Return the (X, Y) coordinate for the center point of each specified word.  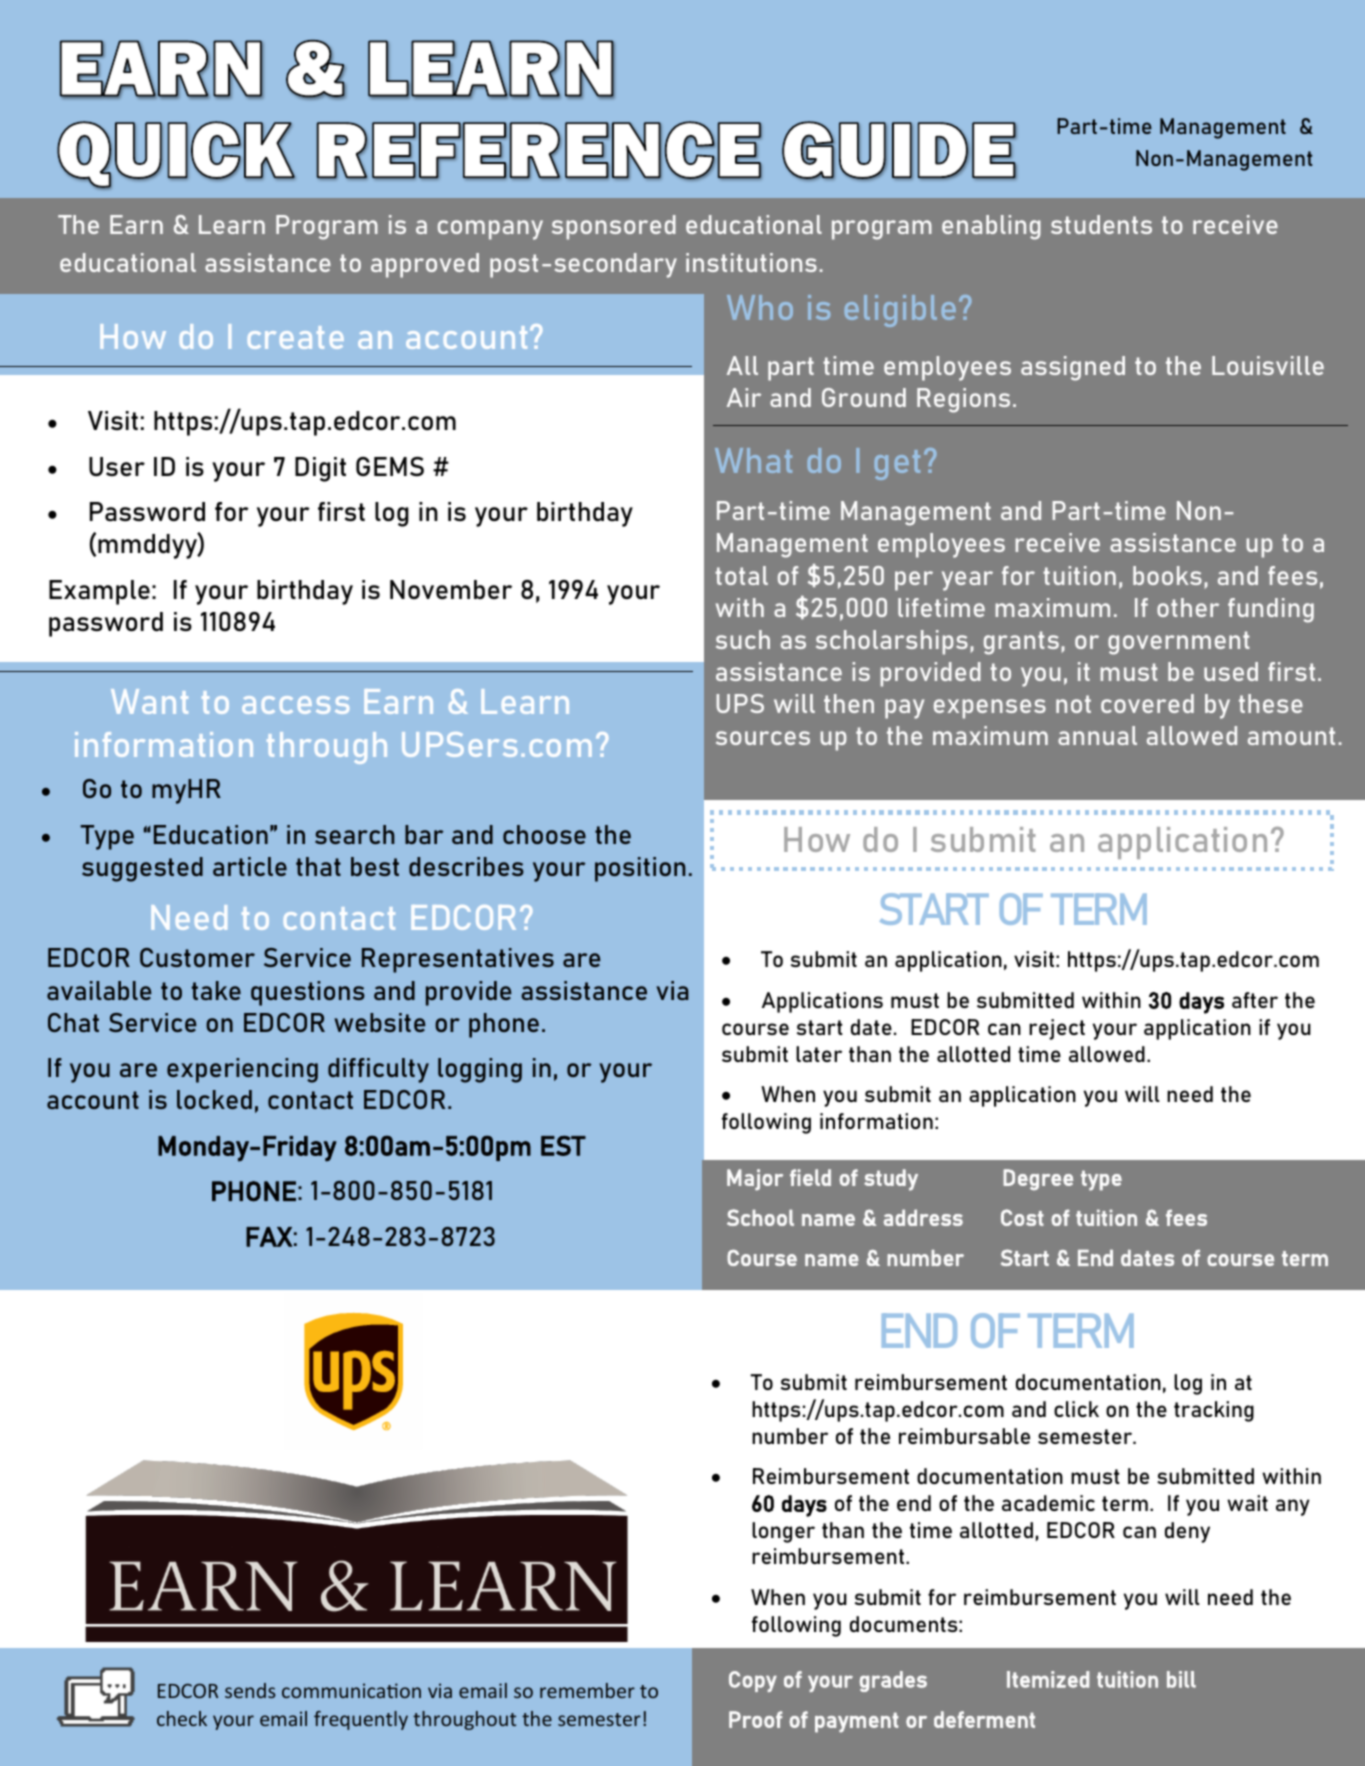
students (1101, 224)
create (296, 337)
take (216, 990)
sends (250, 1690)
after (1255, 1000)
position (640, 869)
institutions (751, 262)
